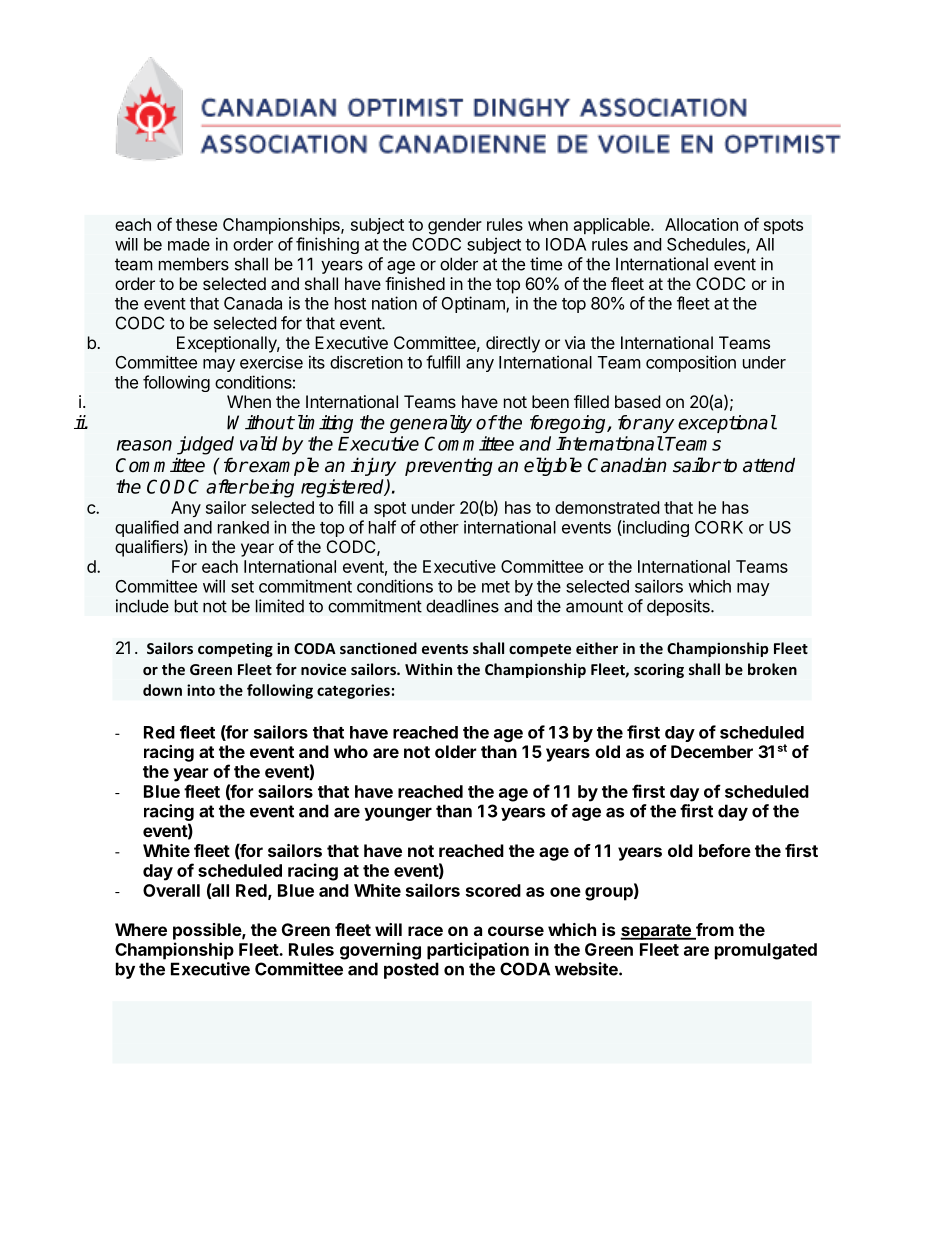 The height and width of the document is (1233, 952). What do you see at coordinates (679, 607) in the document?
I see `deposits` at bounding box center [679, 607].
